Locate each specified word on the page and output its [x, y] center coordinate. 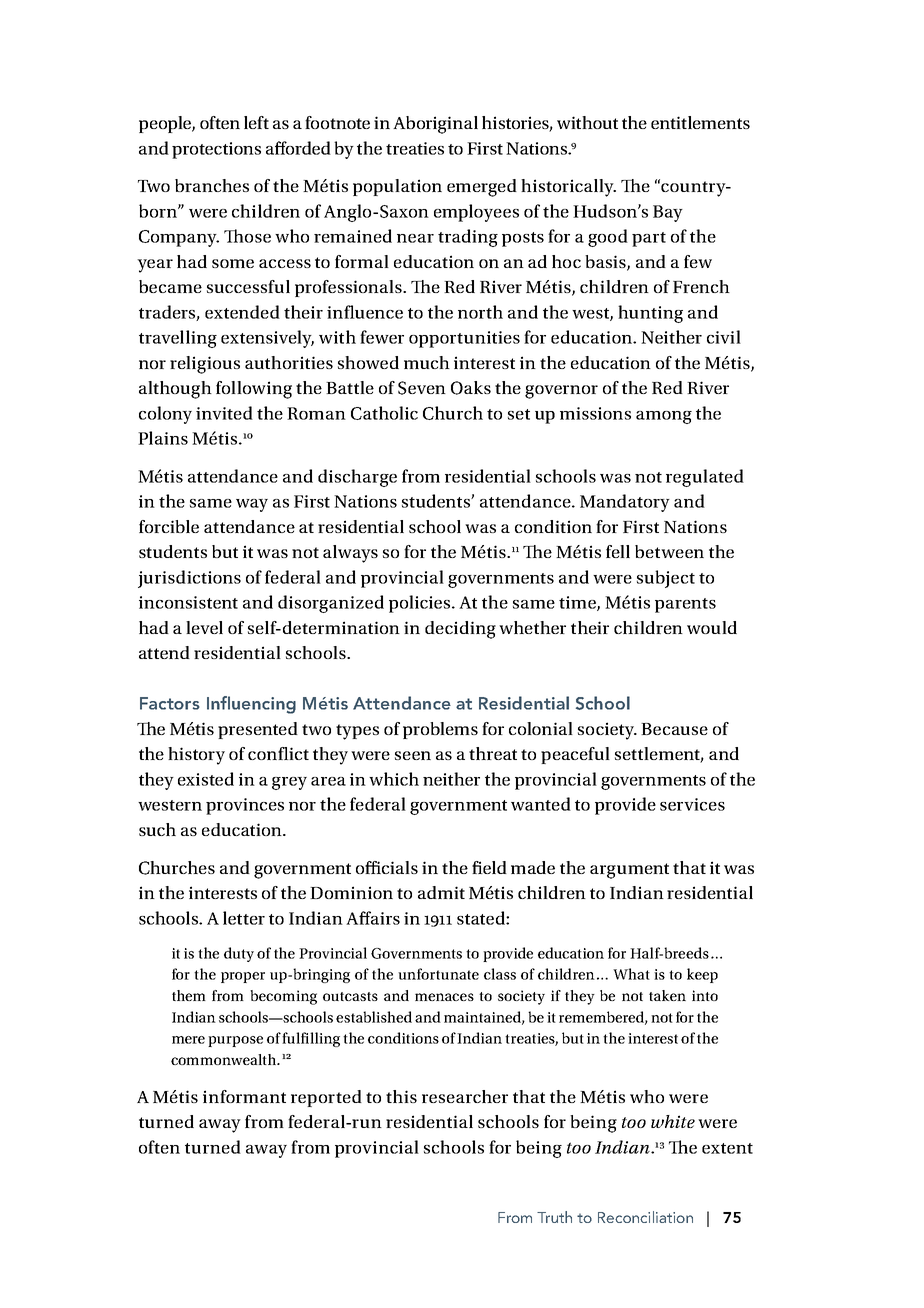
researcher [465, 1096]
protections [216, 150]
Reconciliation [645, 1217]
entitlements [700, 122]
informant [244, 1096]
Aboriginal [435, 125]
